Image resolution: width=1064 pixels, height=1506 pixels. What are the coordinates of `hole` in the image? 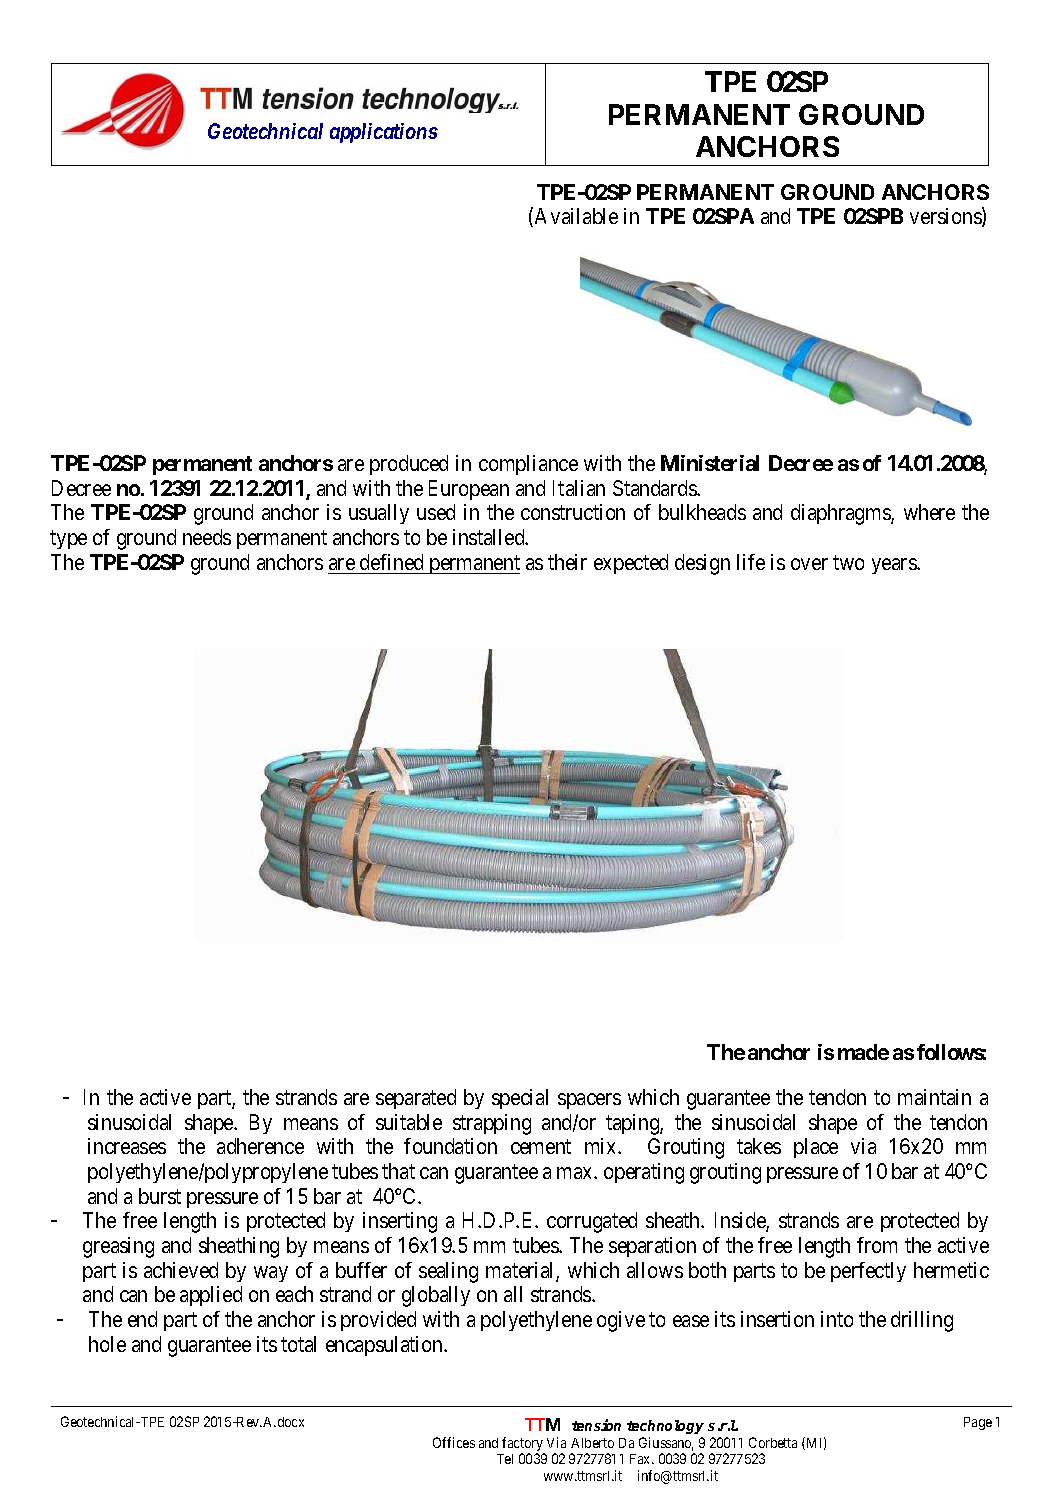 It's located at (107, 1344).
